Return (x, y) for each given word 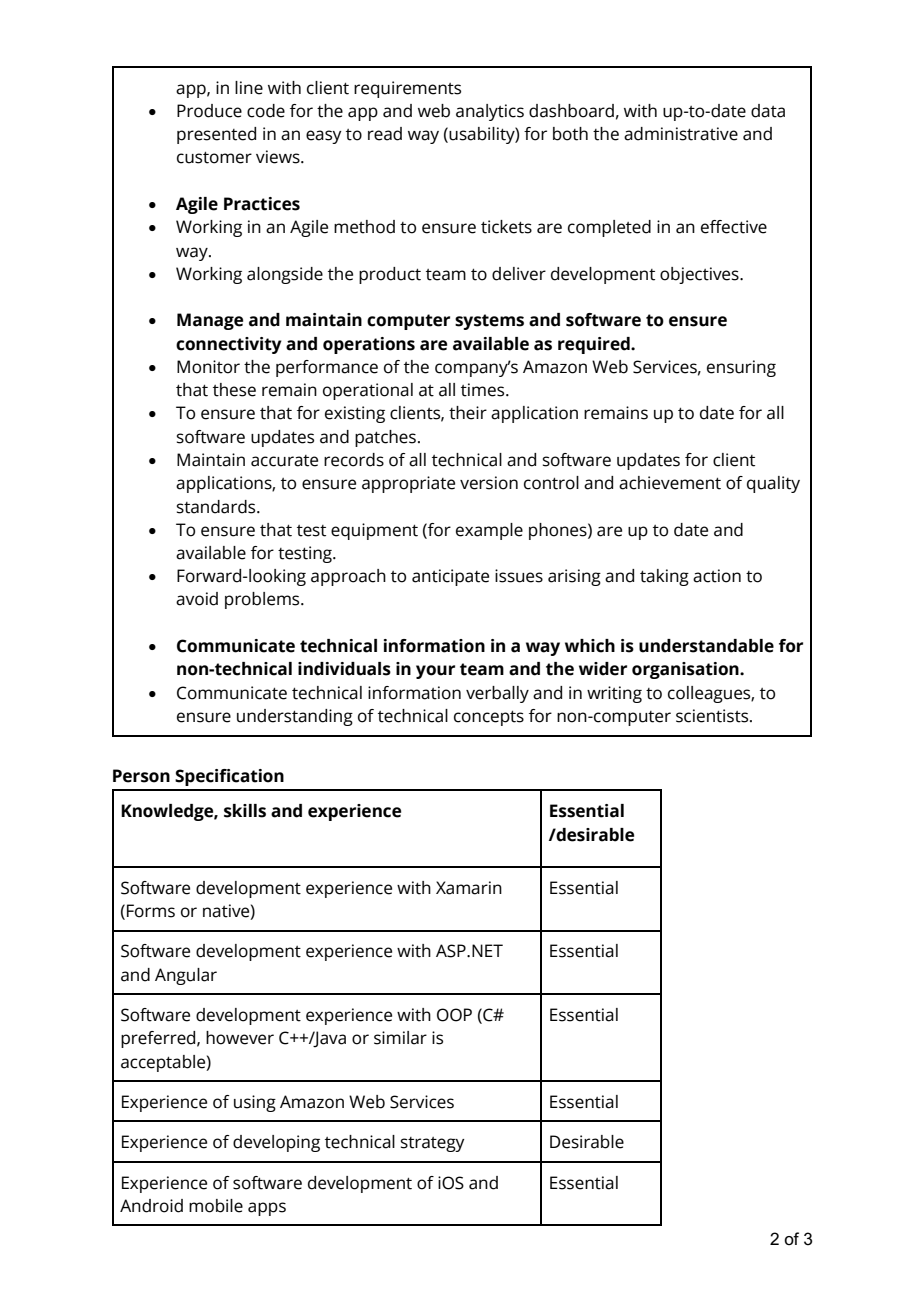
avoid (197, 599)
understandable (706, 646)
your (435, 672)
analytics (490, 112)
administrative (681, 134)
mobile (216, 1206)
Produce (209, 111)
